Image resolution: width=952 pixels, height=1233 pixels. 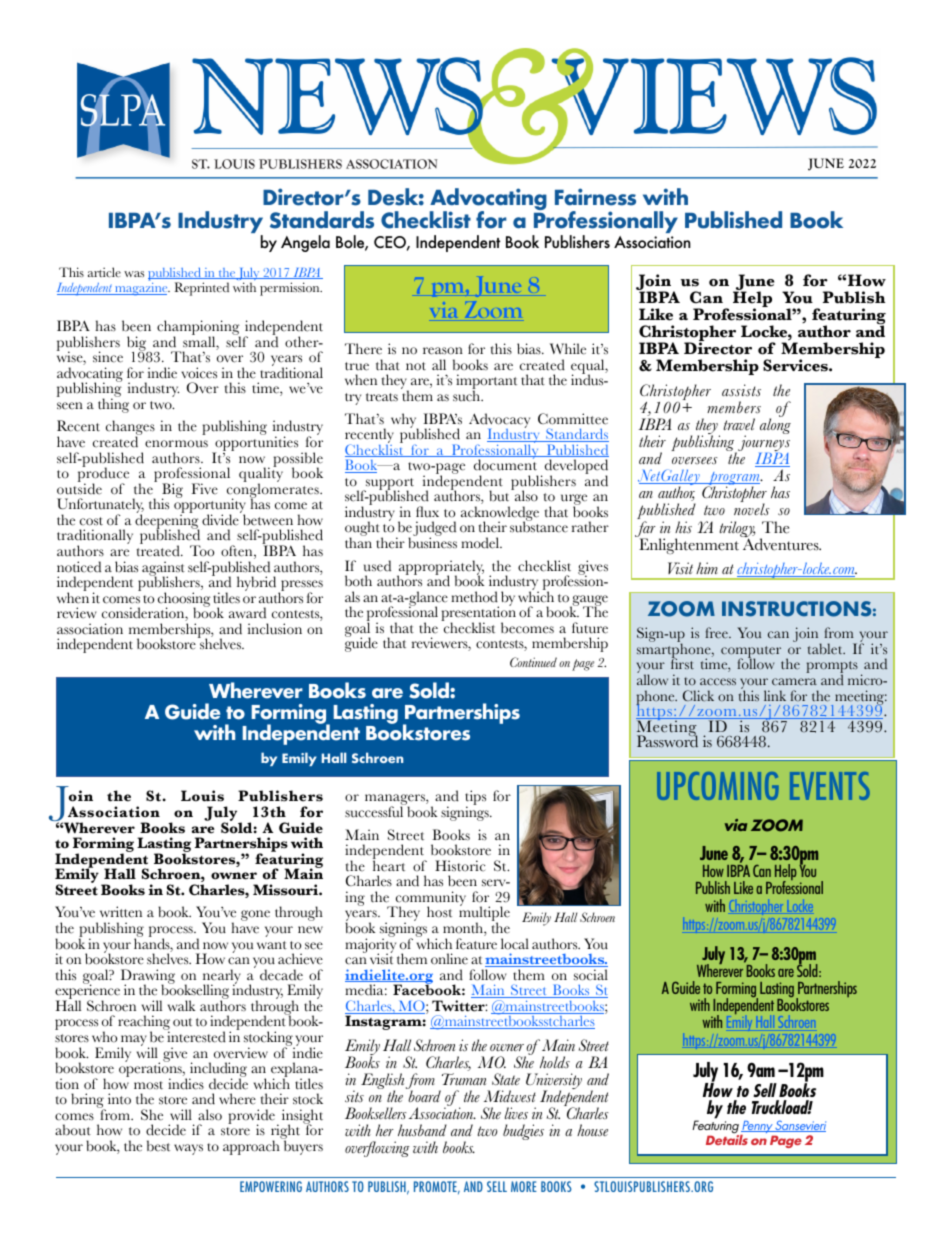 I want to click on best, so click(x=158, y=1146).
